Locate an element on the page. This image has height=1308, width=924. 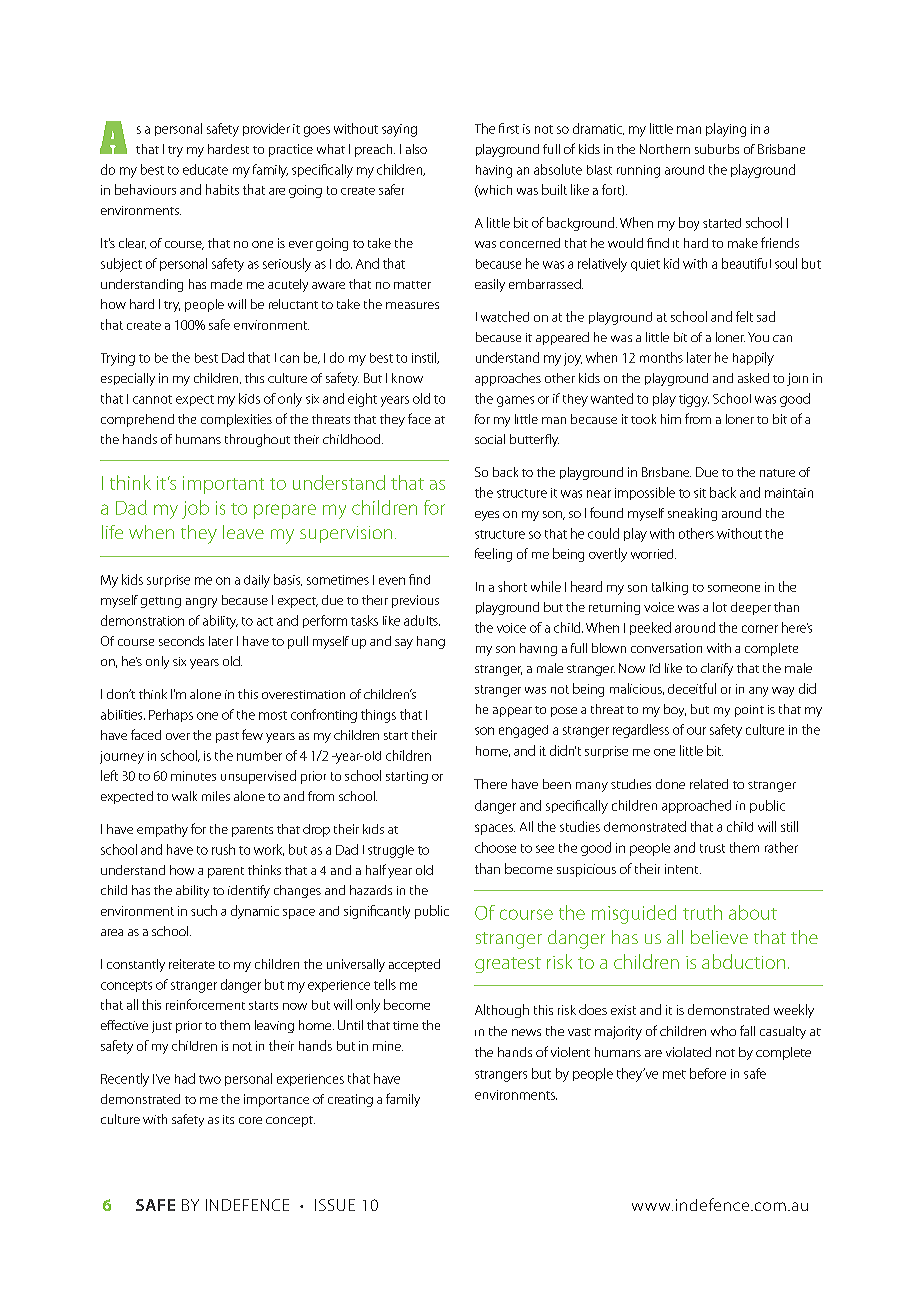
him is located at coordinates (671, 419).
